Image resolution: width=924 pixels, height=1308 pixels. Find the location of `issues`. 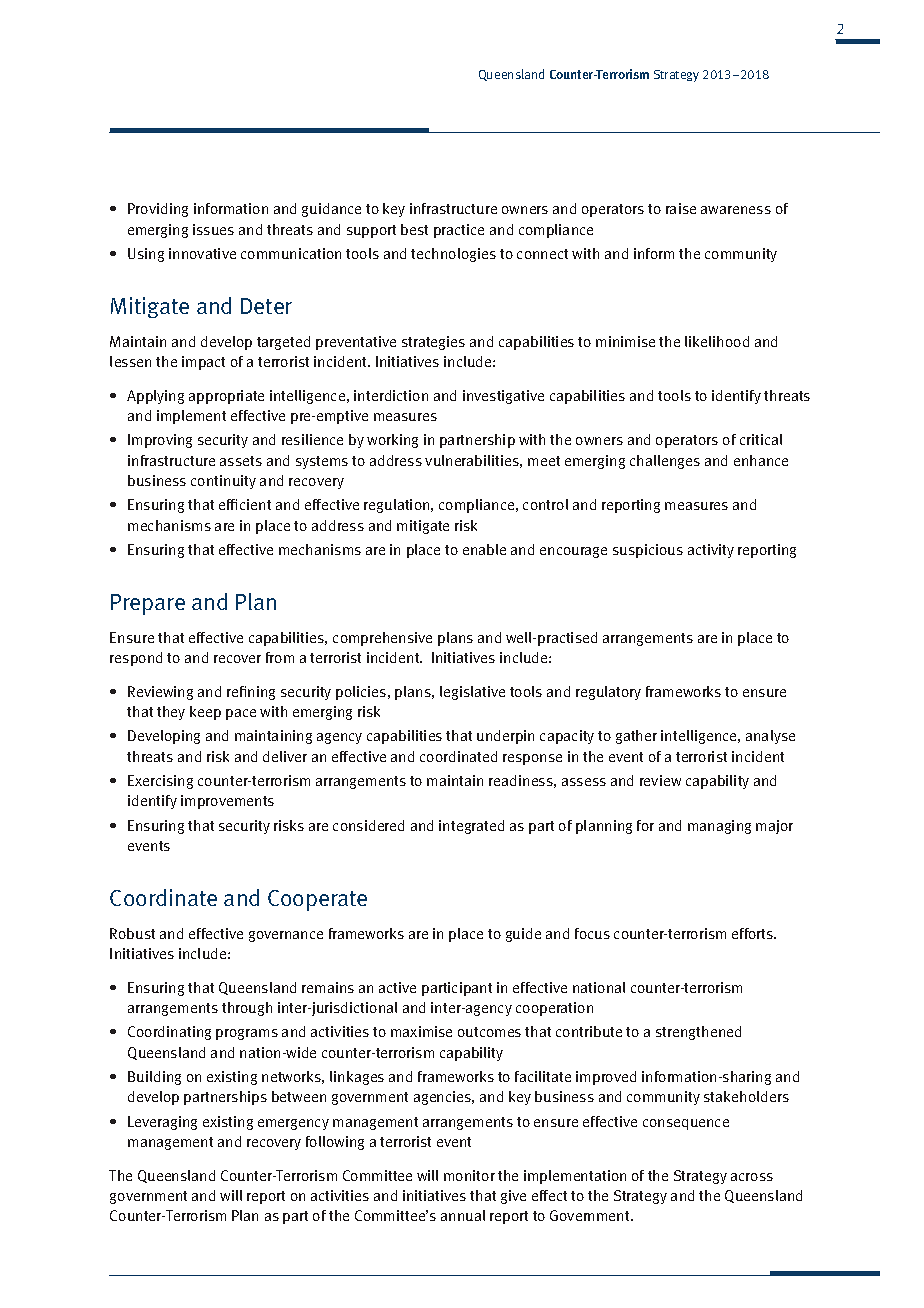

issues is located at coordinates (213, 229).
